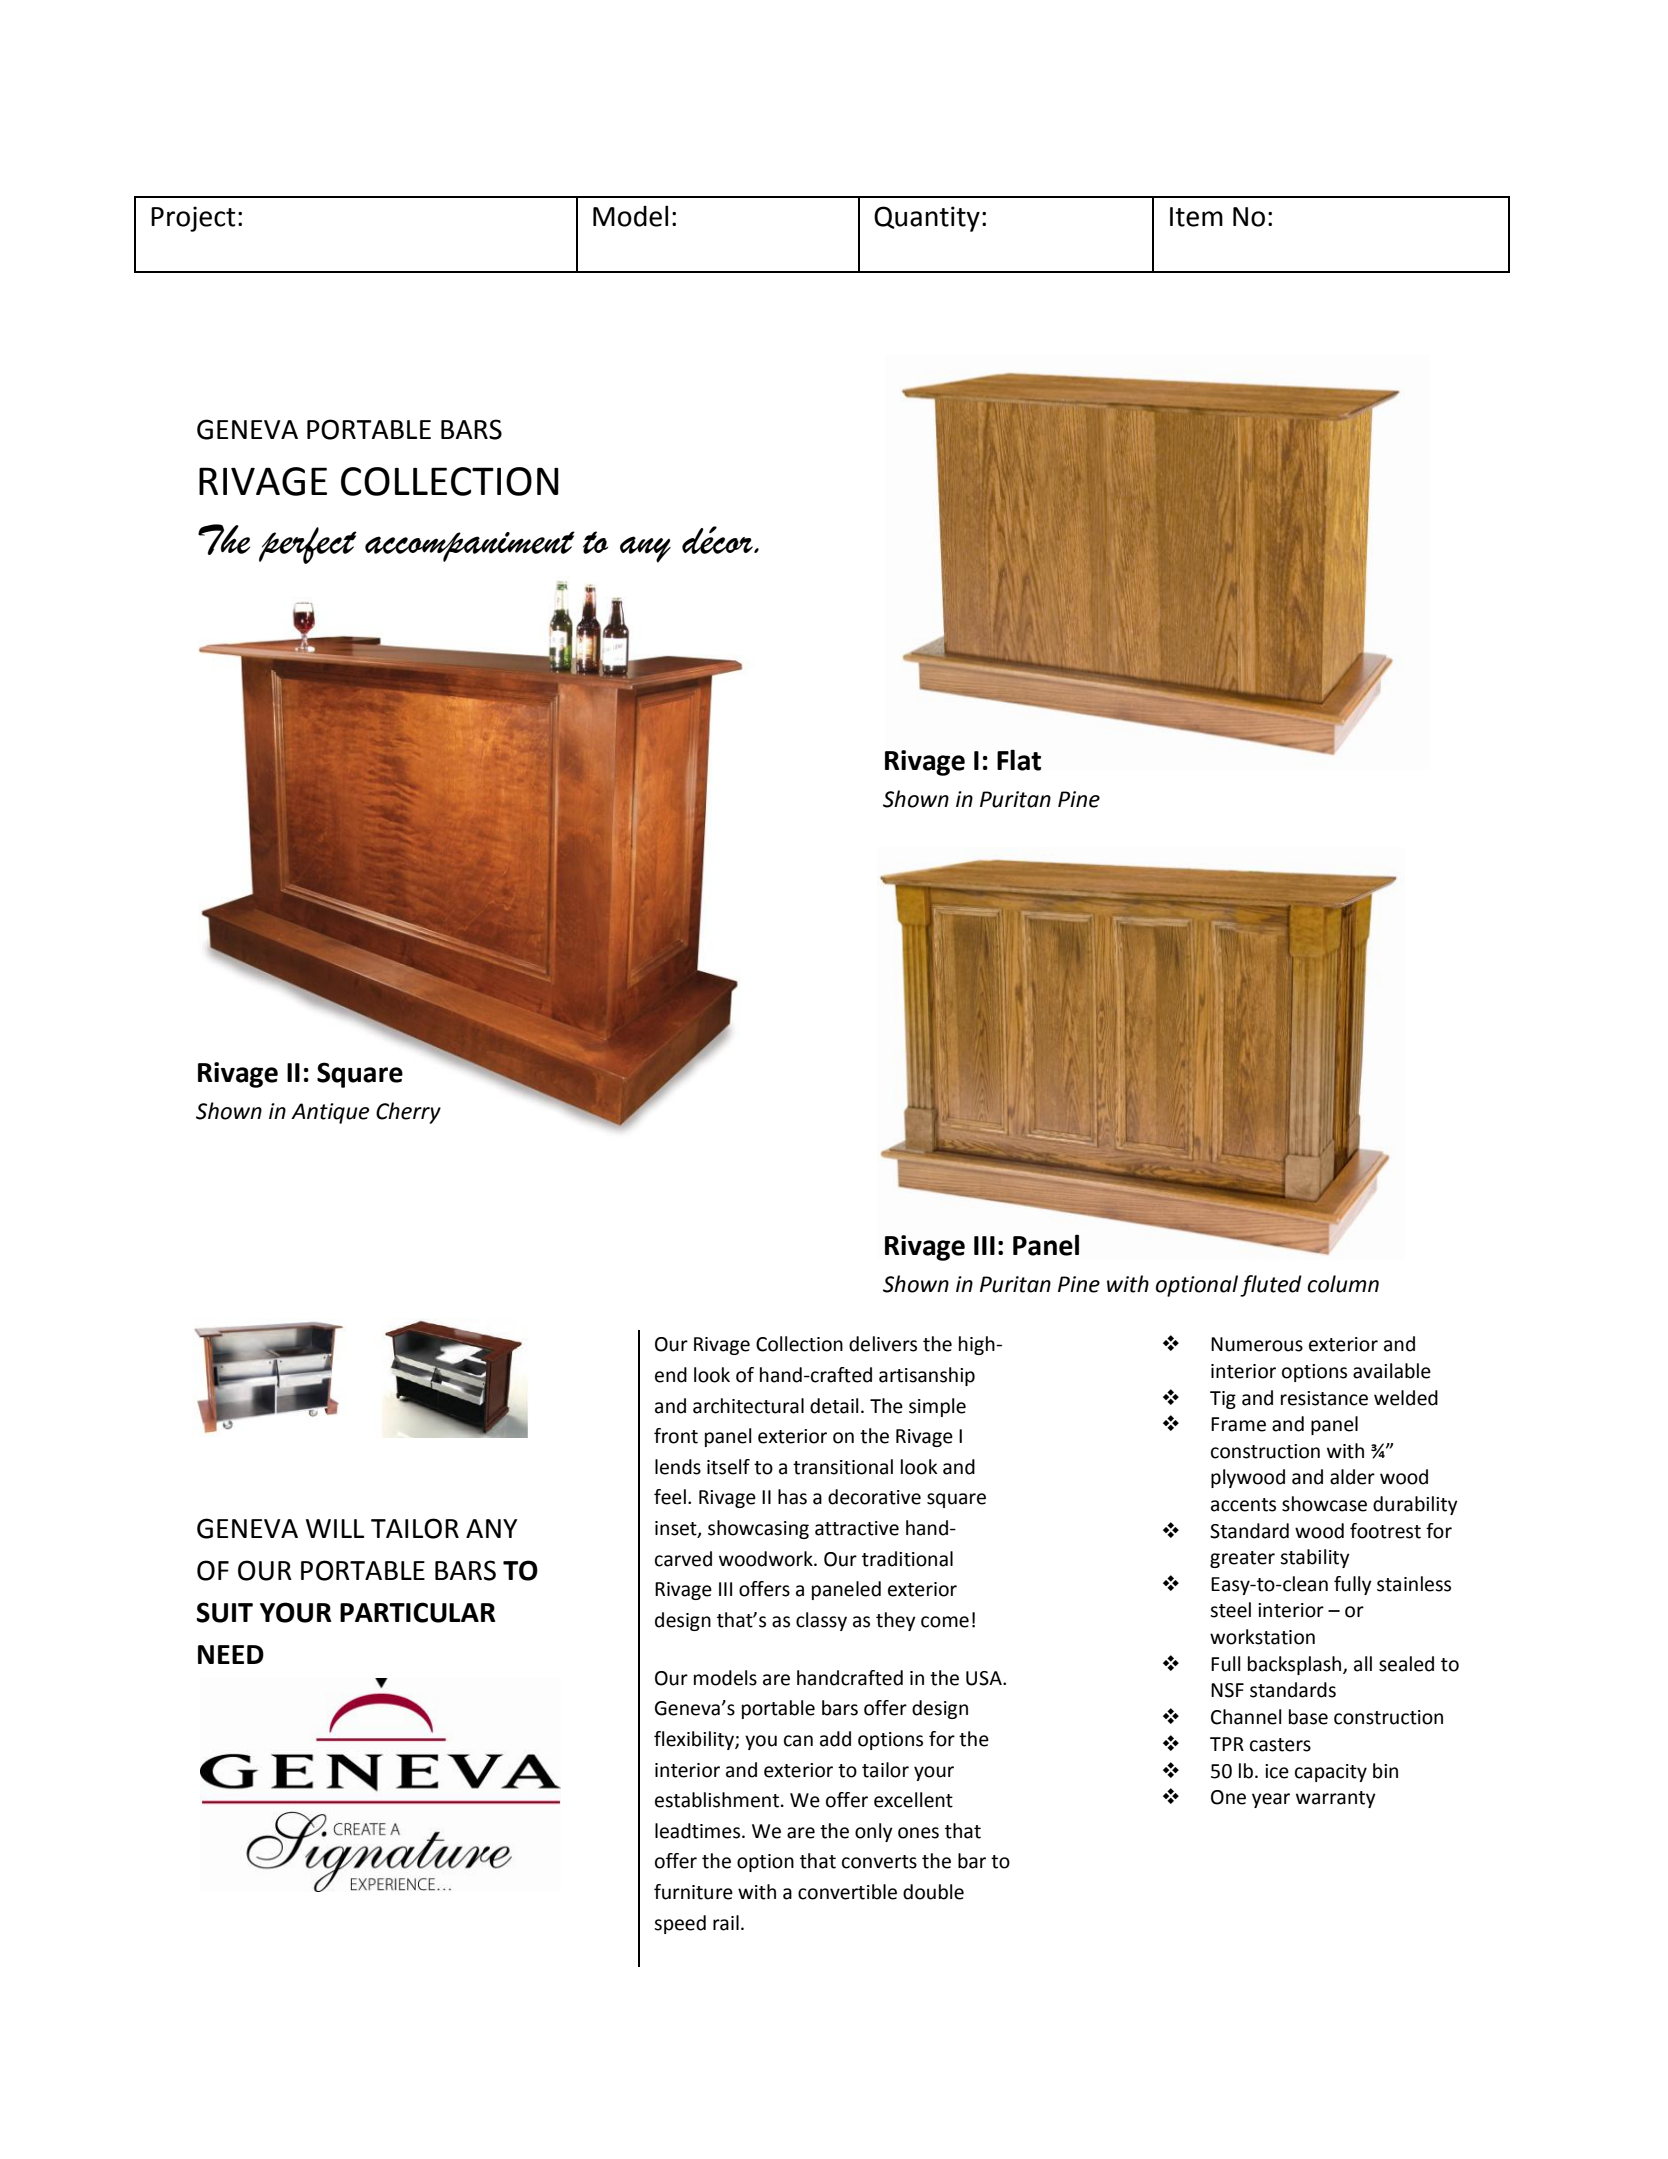 The width and height of the image is (1668, 2159). I want to click on fluted, so click(1271, 1286).
